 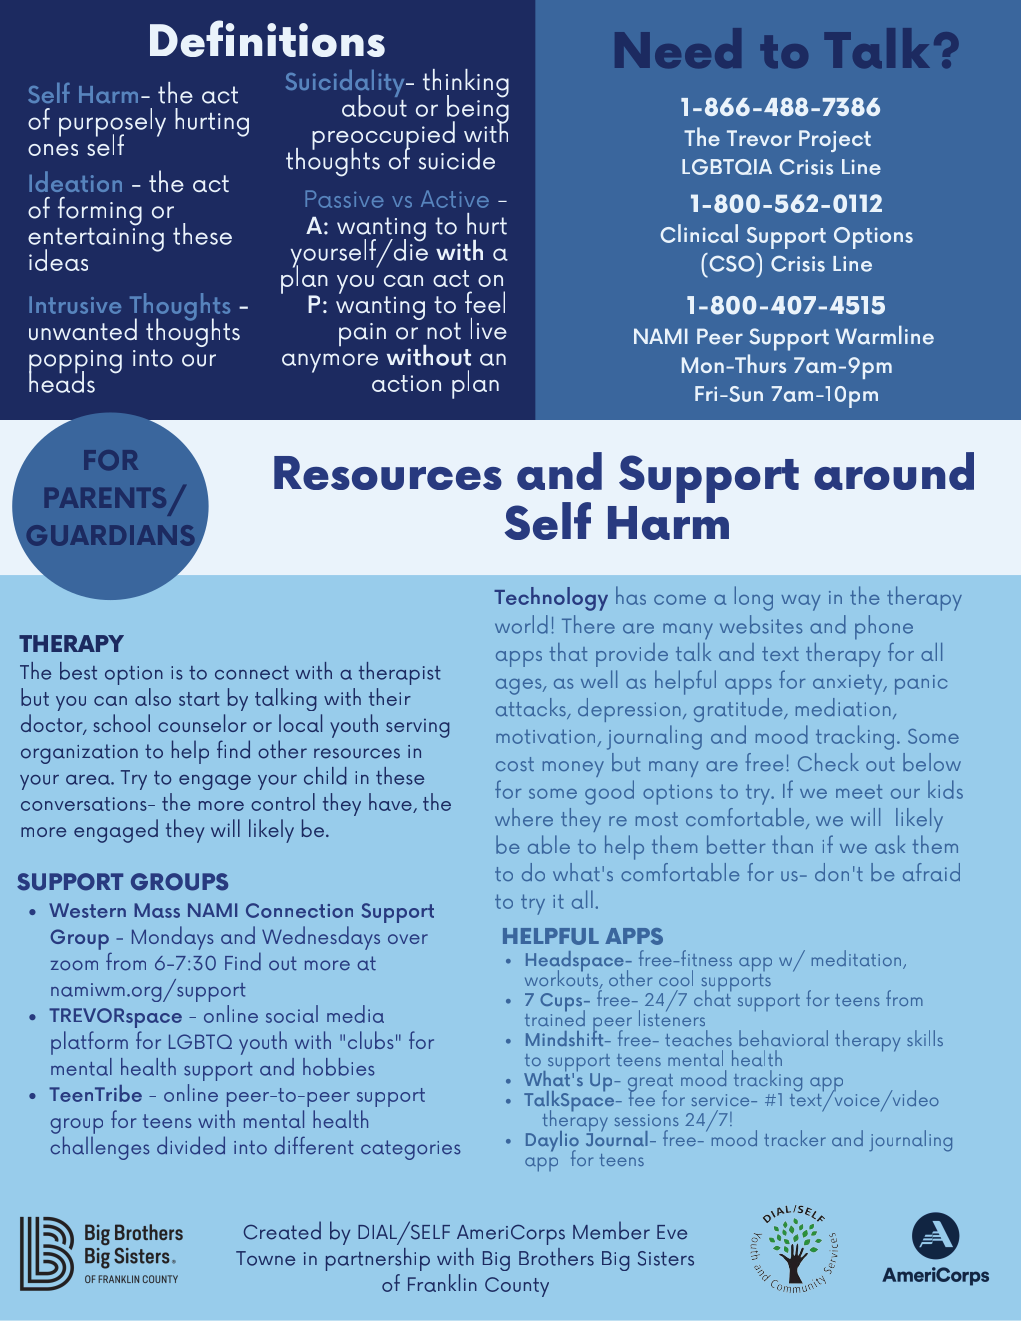 What do you see at coordinates (795, 1138) in the screenshot?
I see `tracker` at bounding box center [795, 1138].
